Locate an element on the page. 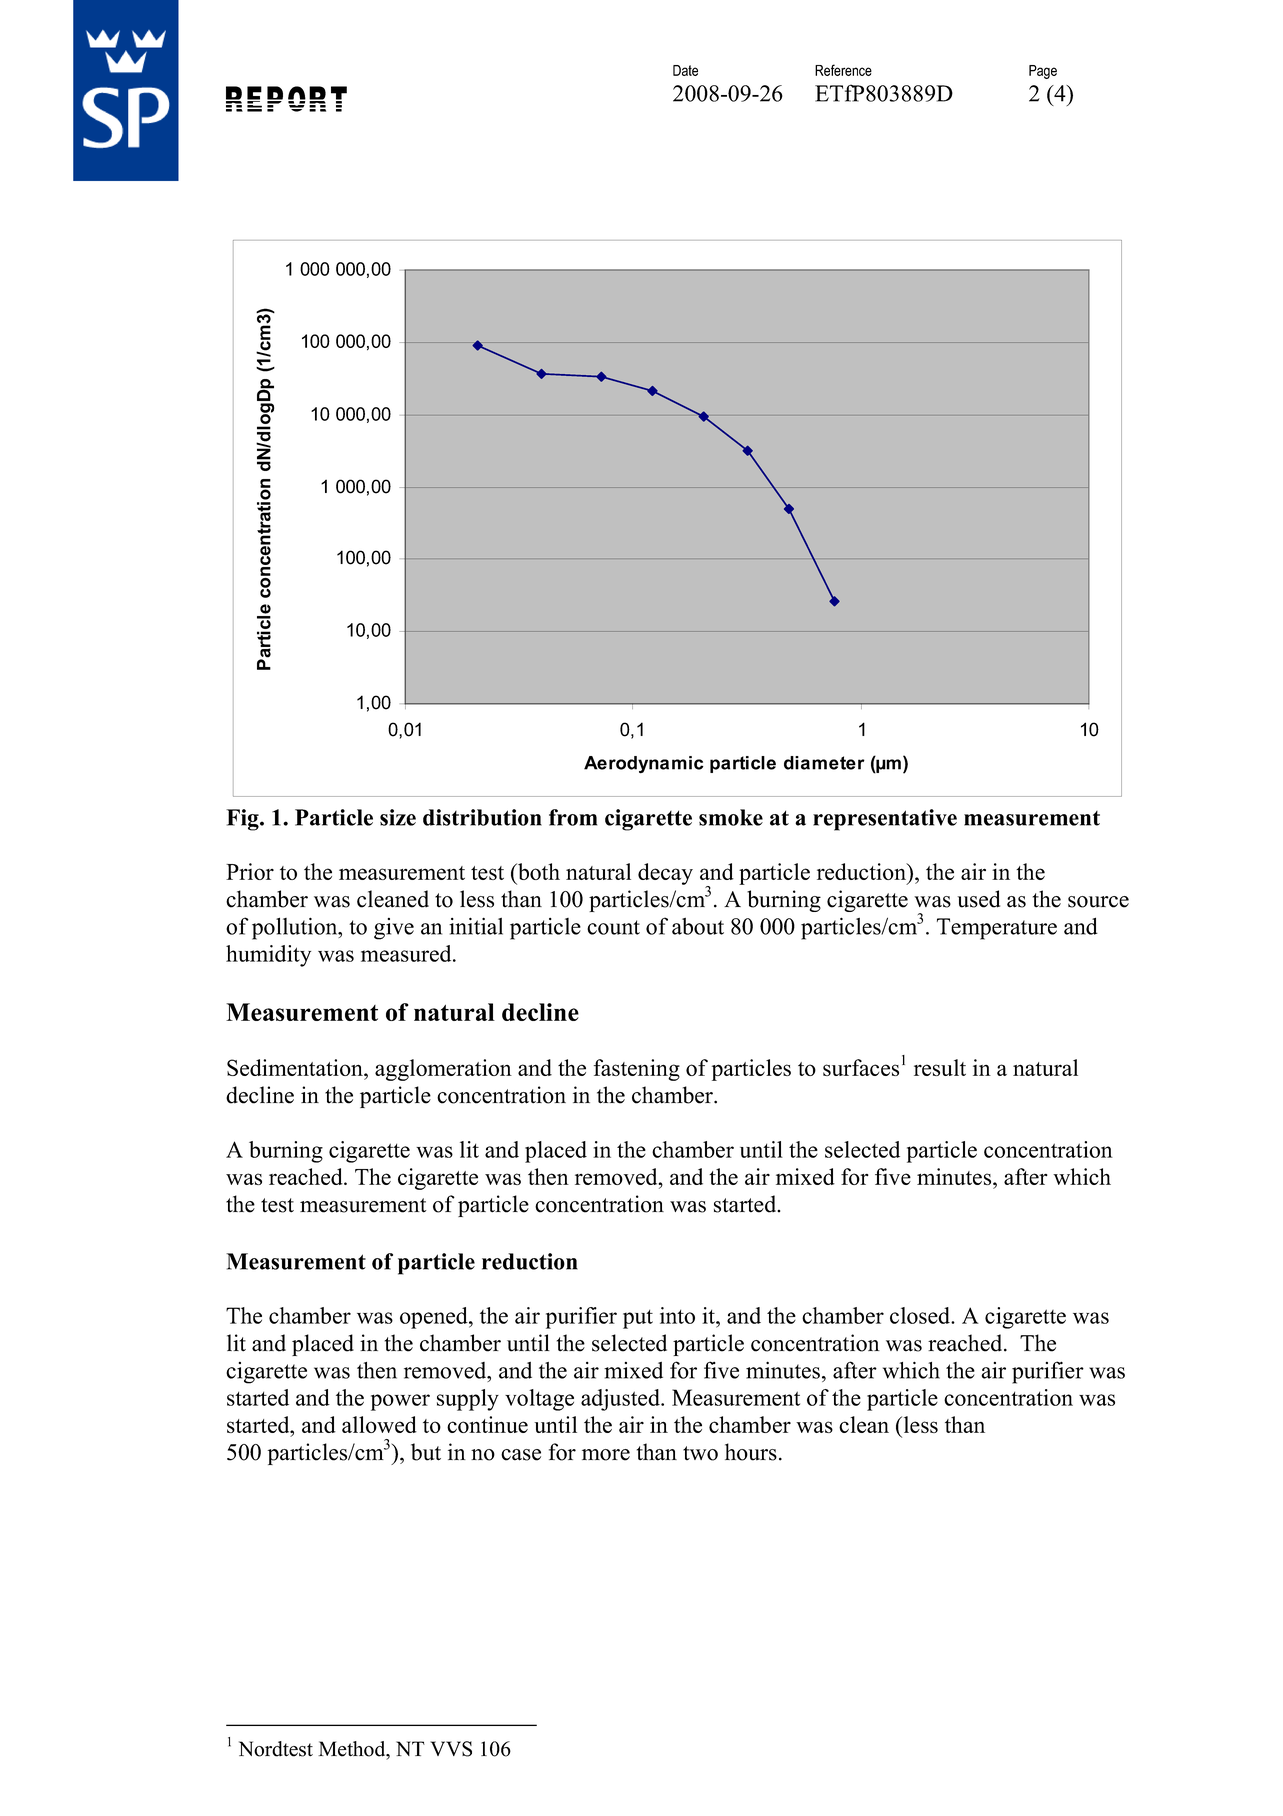  VVS is located at coordinates (451, 1749).
